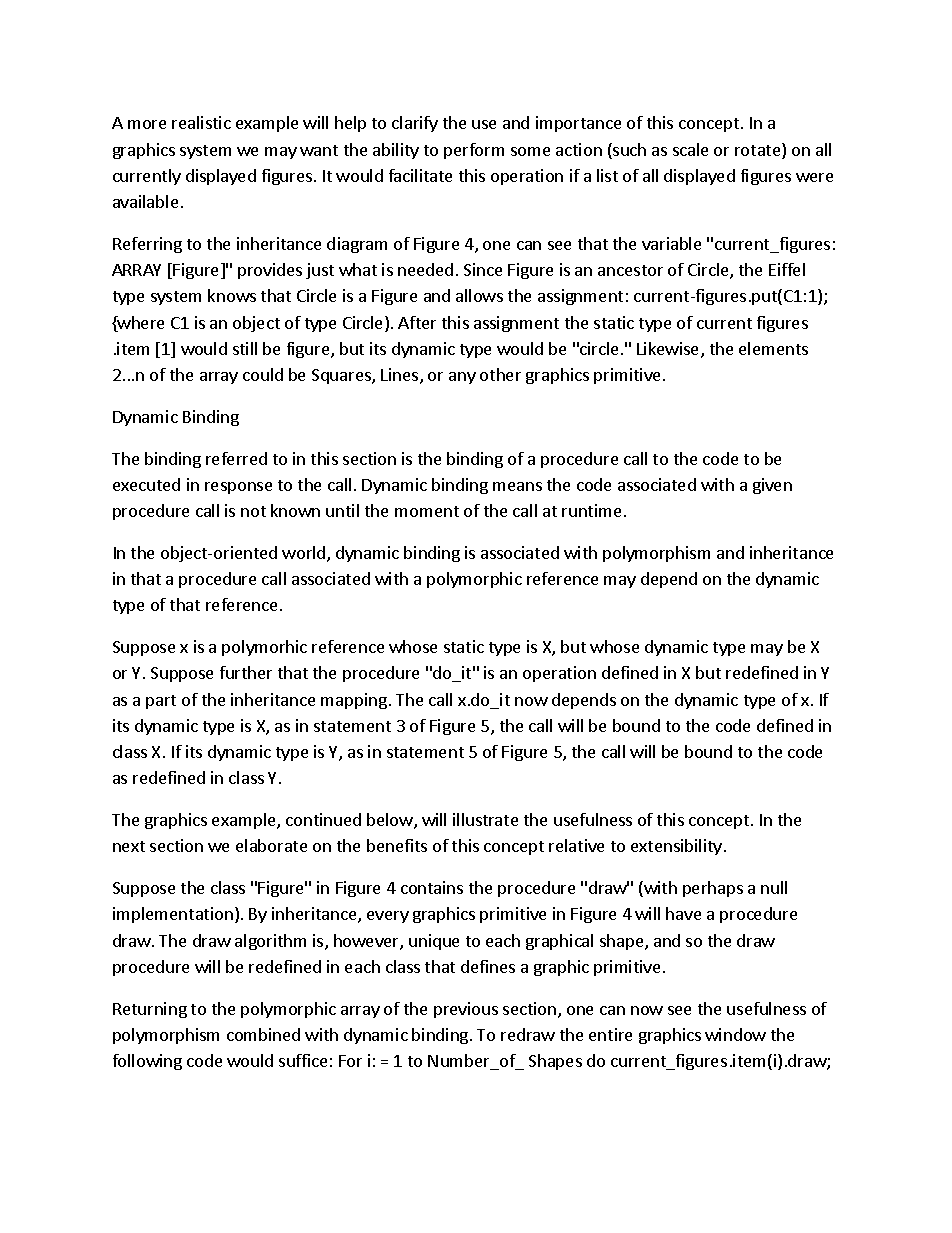 Image resolution: width=952 pixels, height=1233 pixels. What do you see at coordinates (427, 511) in the screenshot?
I see `moment` at bounding box center [427, 511].
